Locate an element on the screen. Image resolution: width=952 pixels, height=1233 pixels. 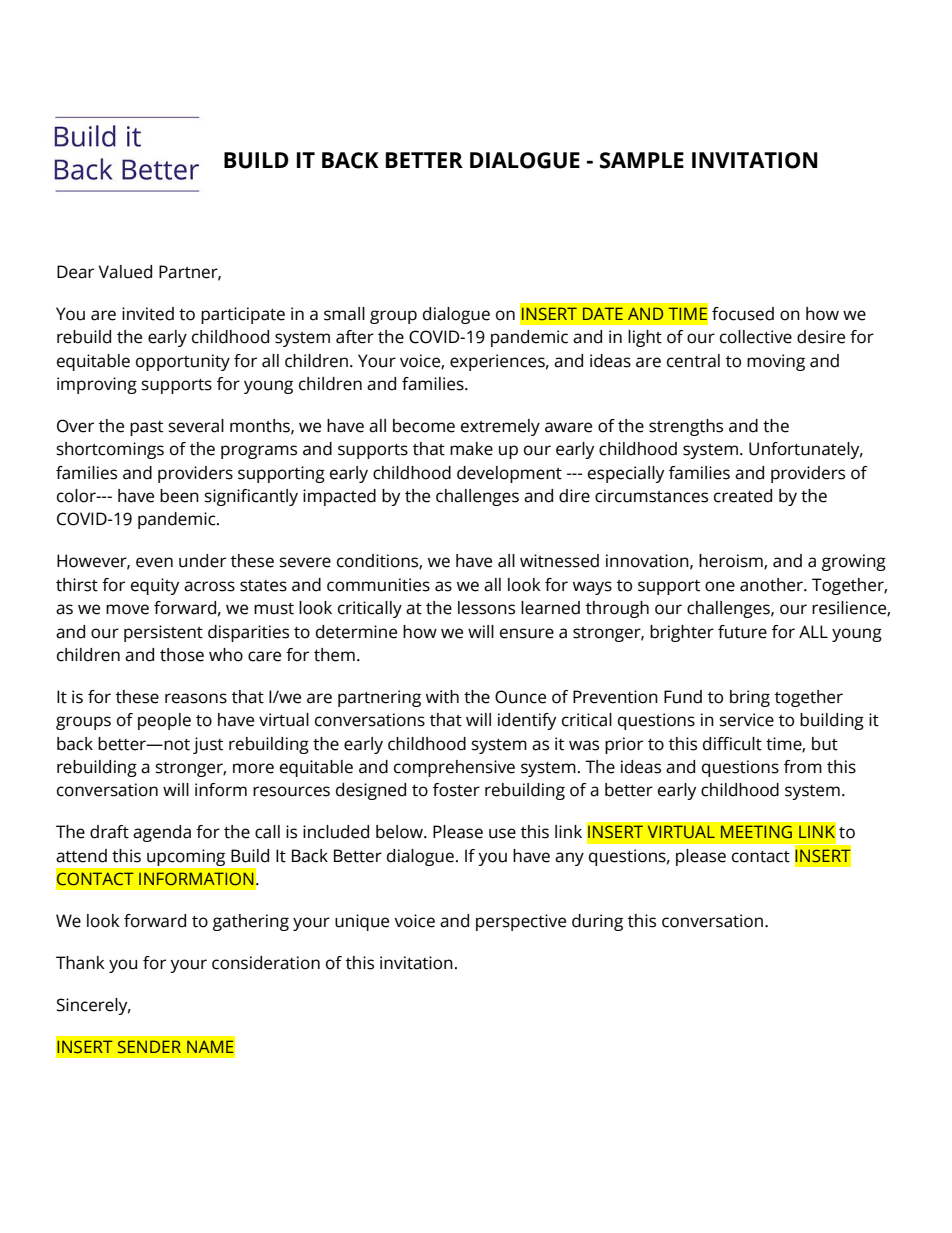
lessons is located at coordinates (486, 608).
